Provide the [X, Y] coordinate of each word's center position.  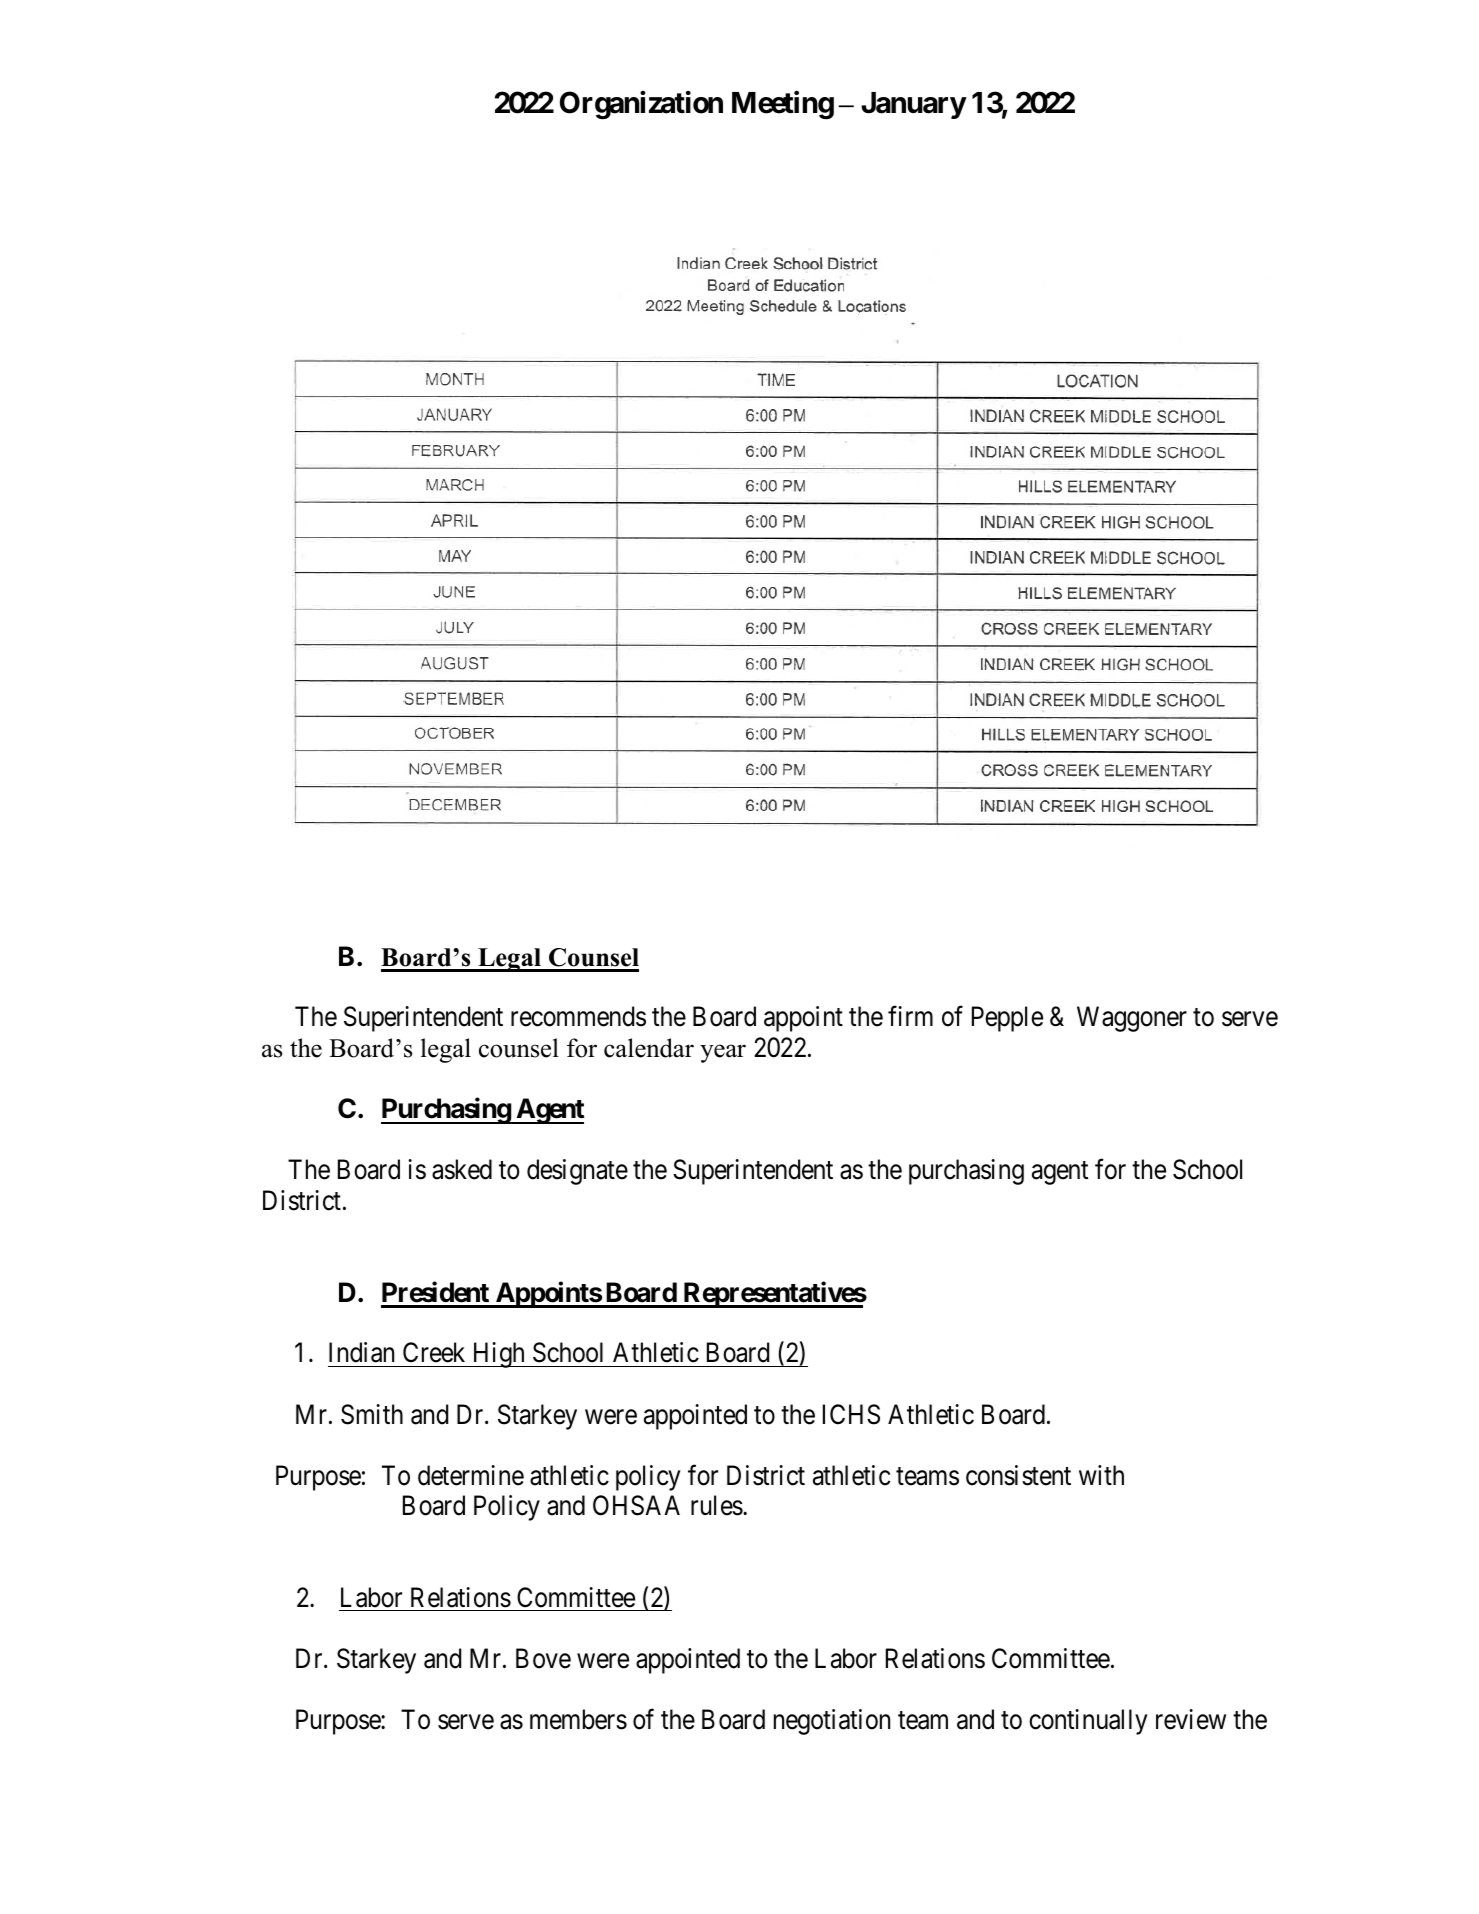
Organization [641, 105]
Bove [543, 1658]
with [1101, 1475]
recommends [578, 1016]
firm [910, 1016]
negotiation [832, 1722]
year [723, 1053]
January [913, 105]
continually [1088, 1722]
